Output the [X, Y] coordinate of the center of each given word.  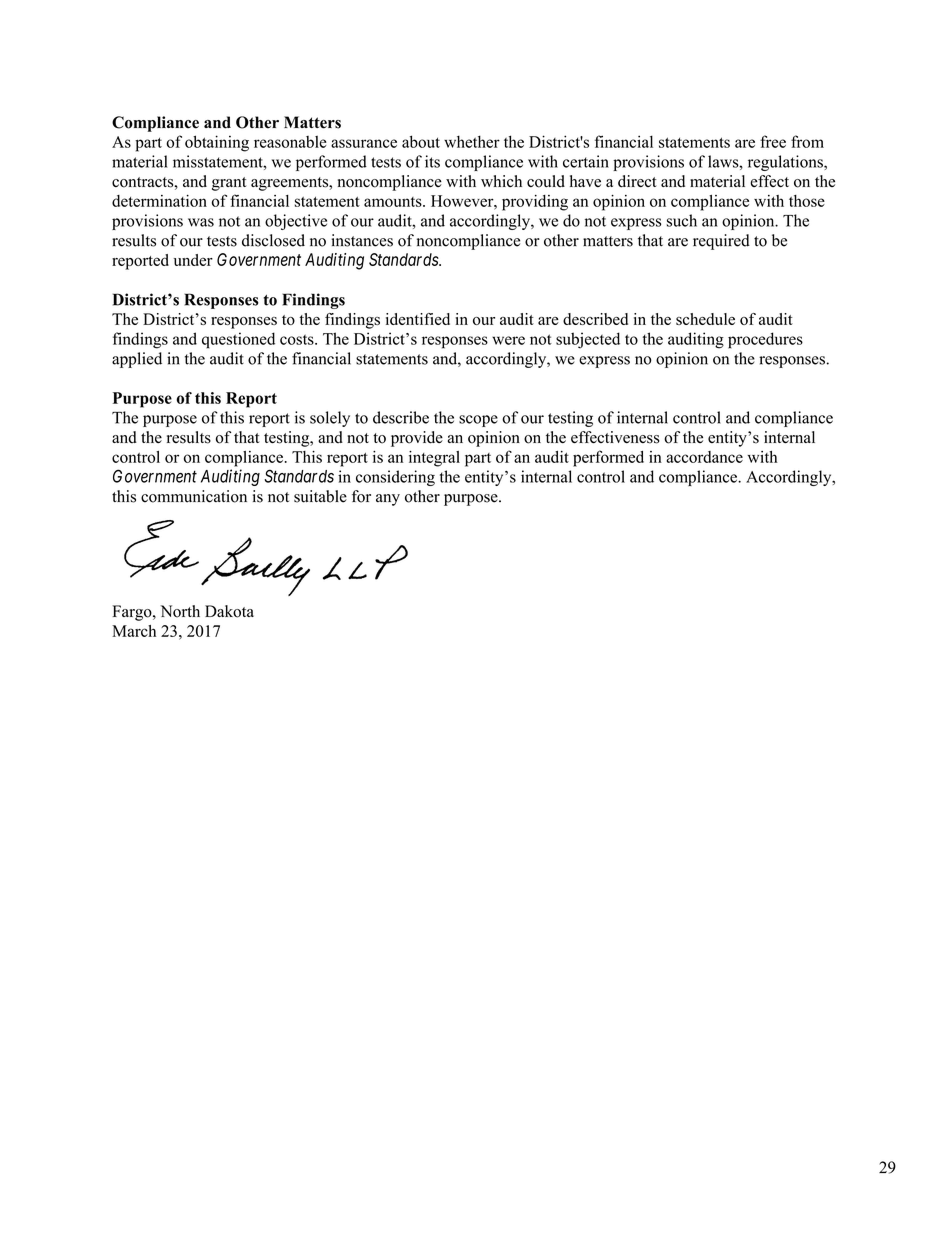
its [432, 161]
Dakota [229, 611]
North [180, 611]
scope [478, 421]
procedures [765, 340]
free [773, 141]
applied [137, 360]
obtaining [217, 143]
